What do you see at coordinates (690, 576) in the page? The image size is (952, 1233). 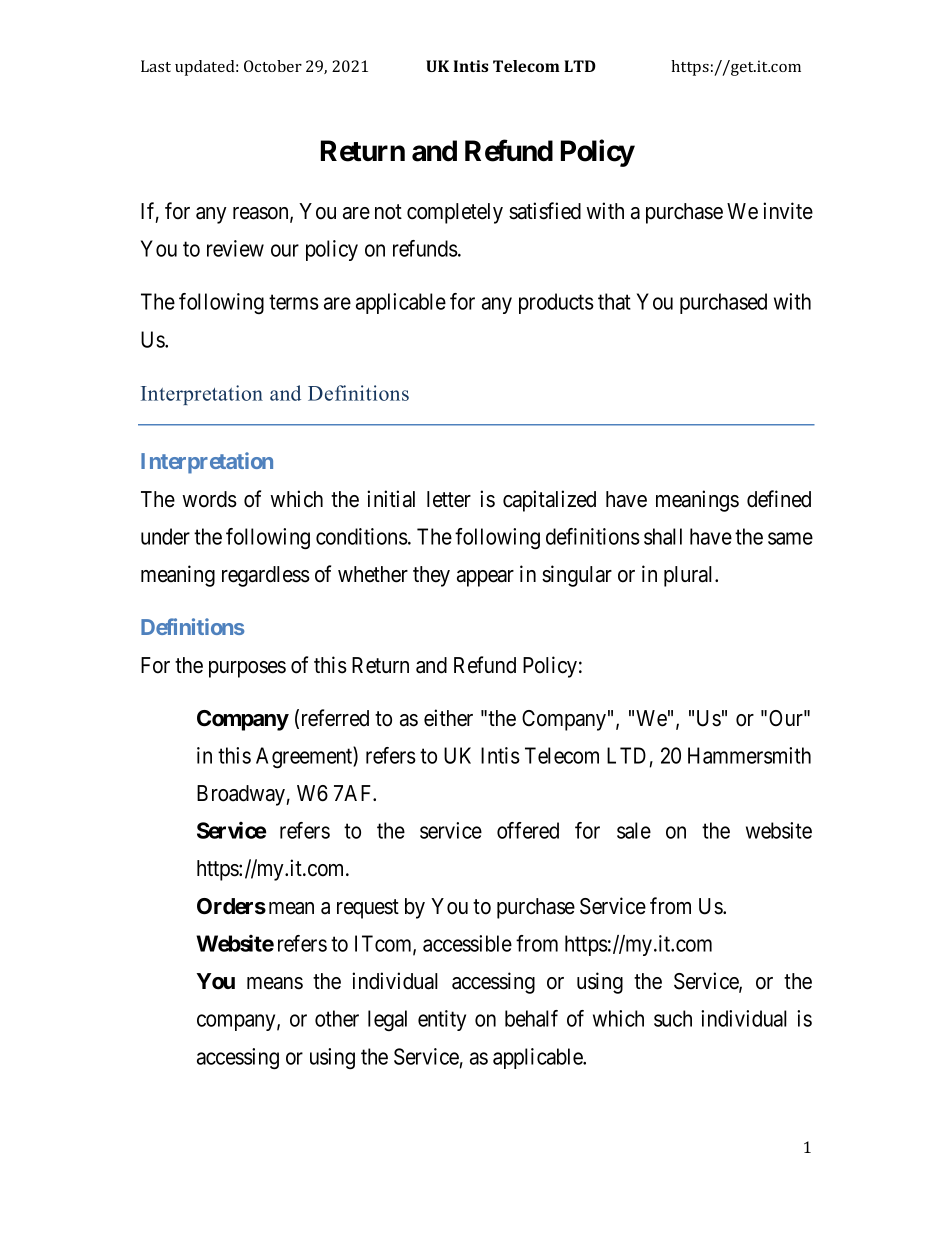 I see `plural` at bounding box center [690, 576].
